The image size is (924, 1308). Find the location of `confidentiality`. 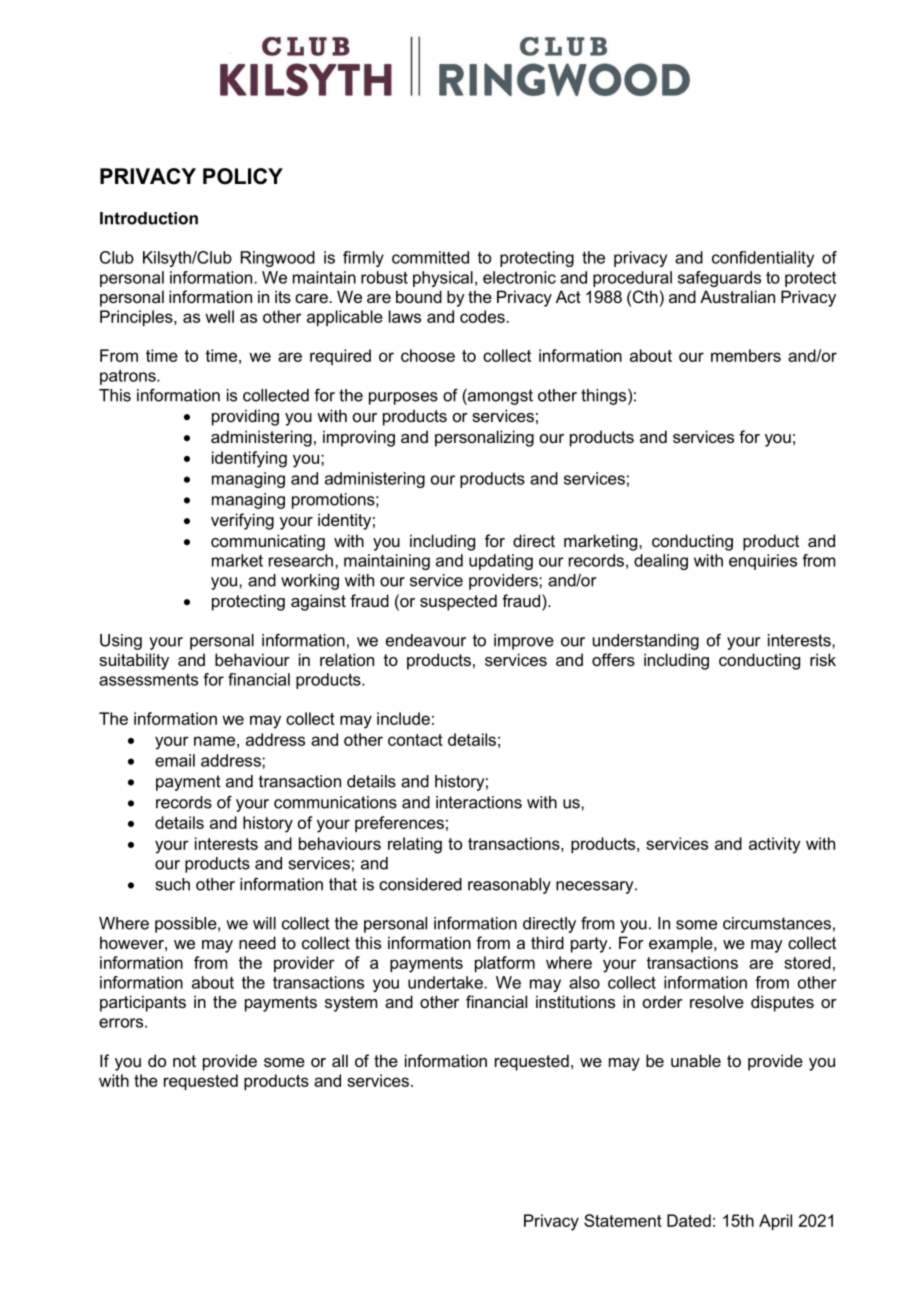

confidentiality is located at coordinates (763, 259).
